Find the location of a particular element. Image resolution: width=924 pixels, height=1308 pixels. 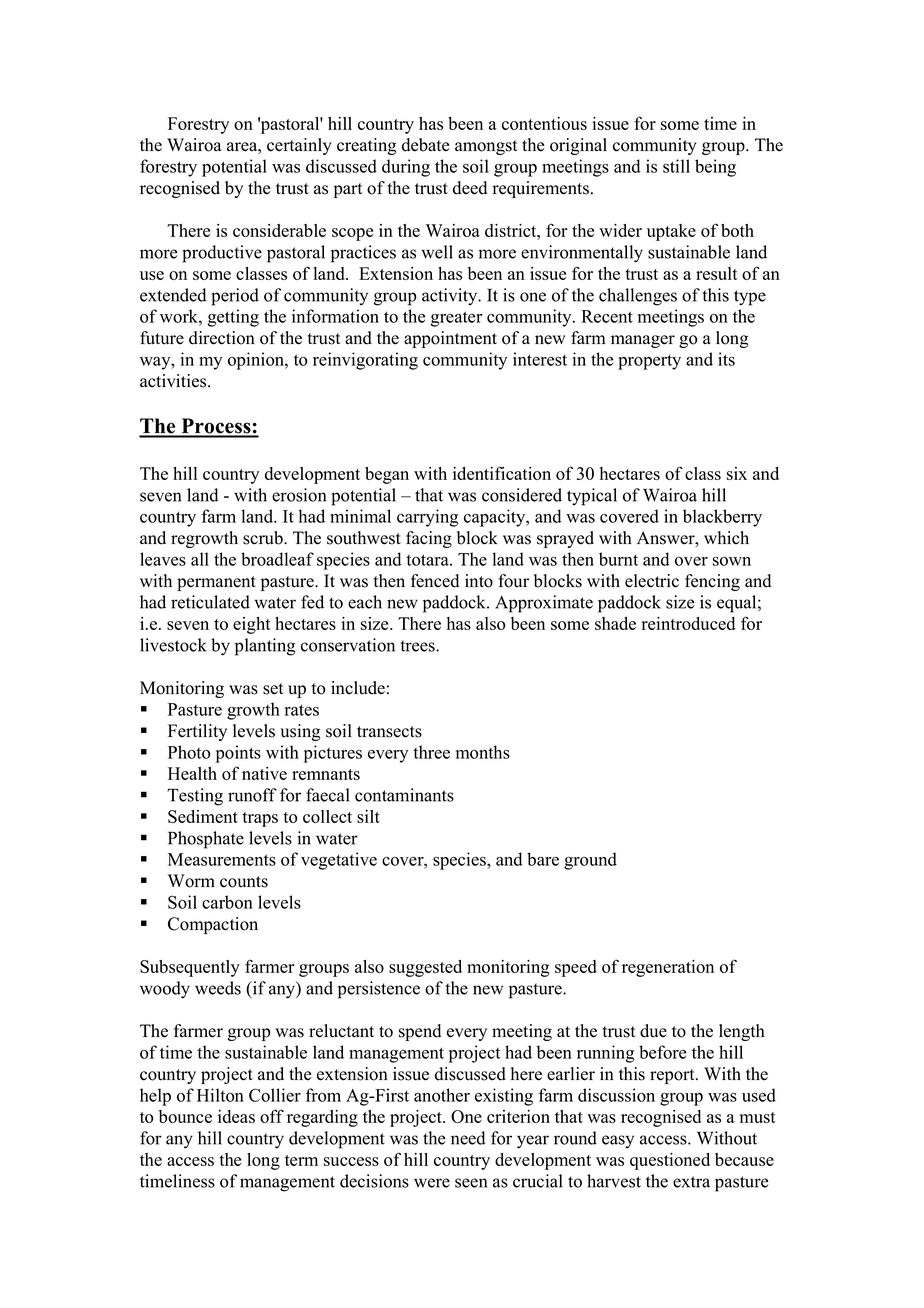

ideas is located at coordinates (236, 1116).
